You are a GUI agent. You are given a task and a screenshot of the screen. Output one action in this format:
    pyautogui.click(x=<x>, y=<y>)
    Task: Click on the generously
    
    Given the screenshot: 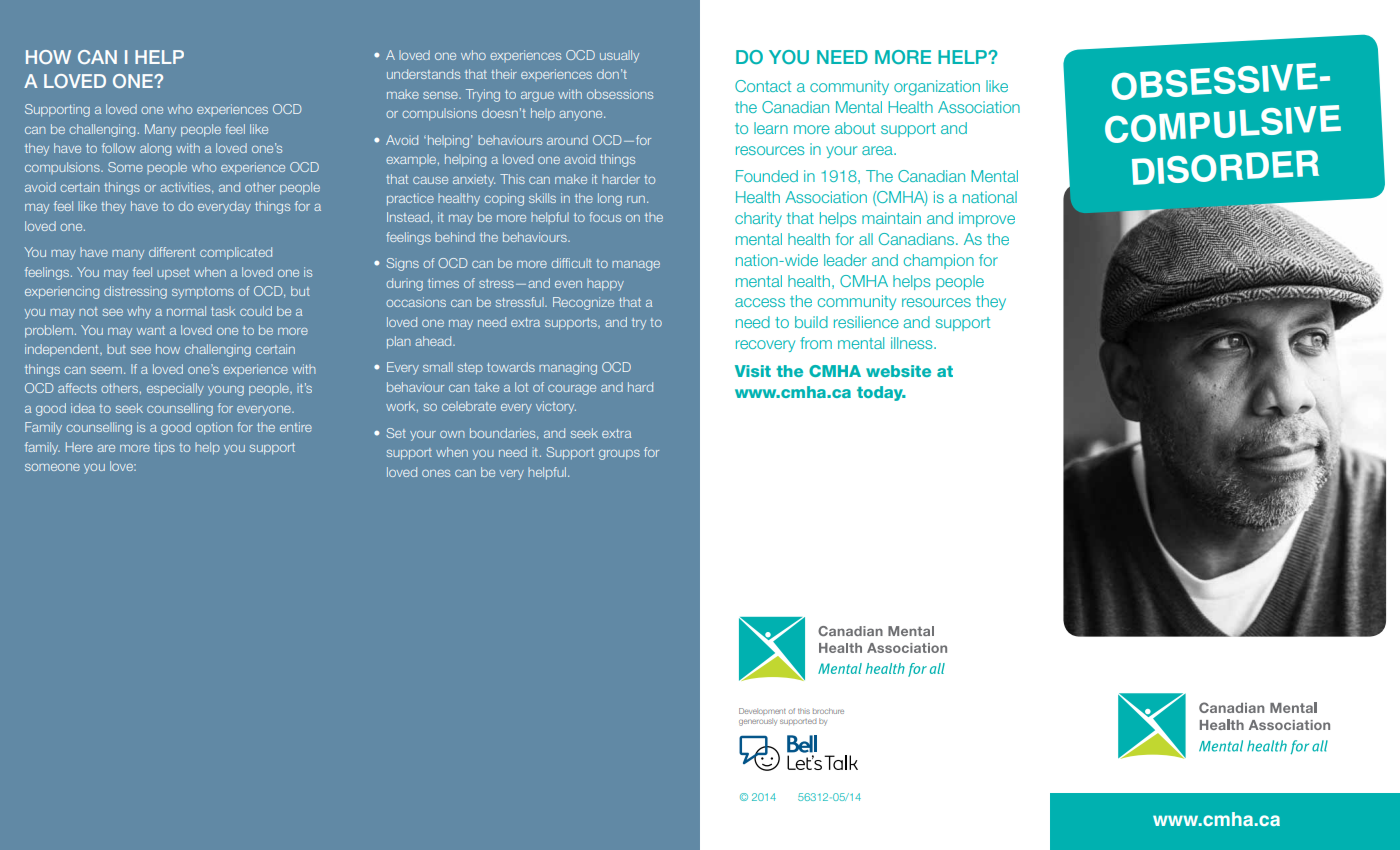 What is the action you would take?
    pyautogui.click(x=758, y=722)
